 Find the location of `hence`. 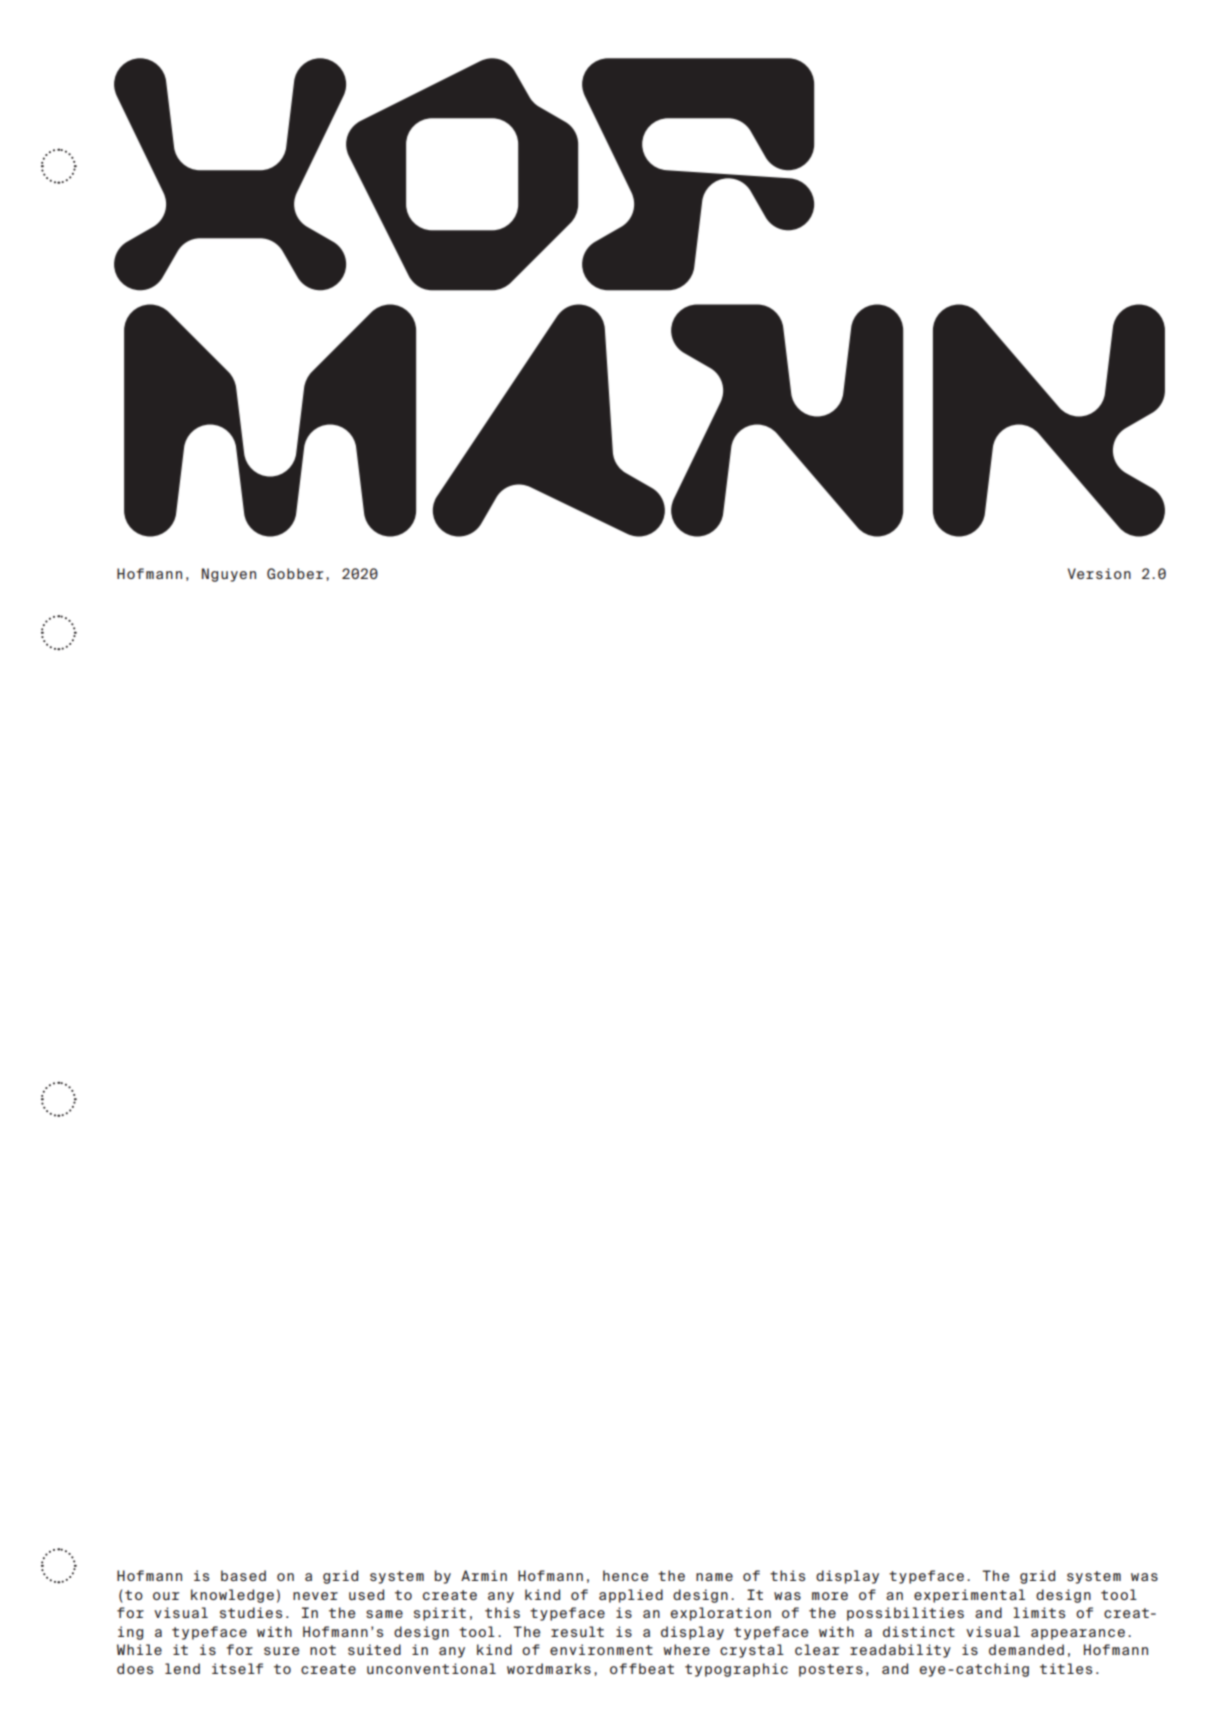

hence is located at coordinates (625, 1575).
